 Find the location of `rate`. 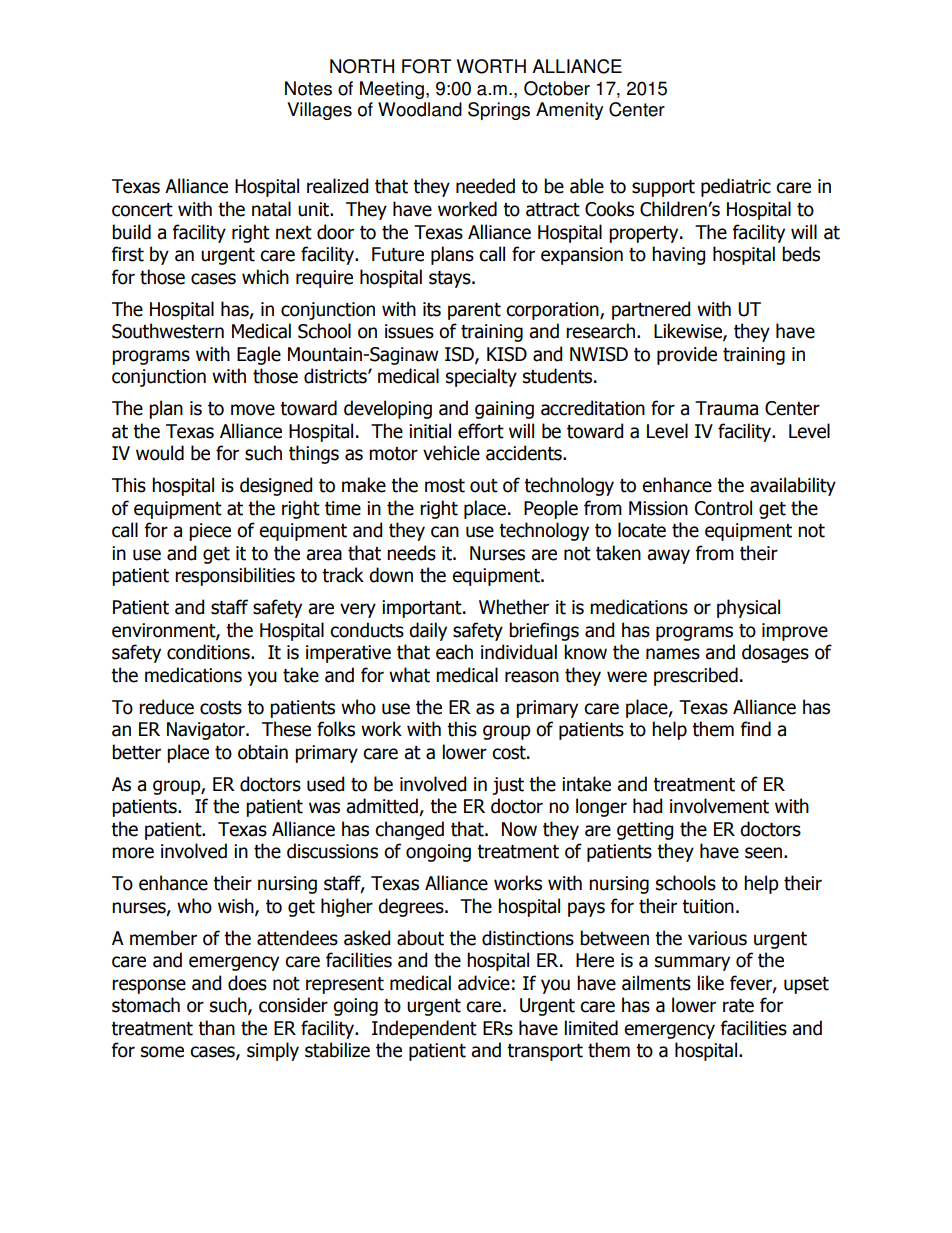

rate is located at coordinates (738, 1006).
